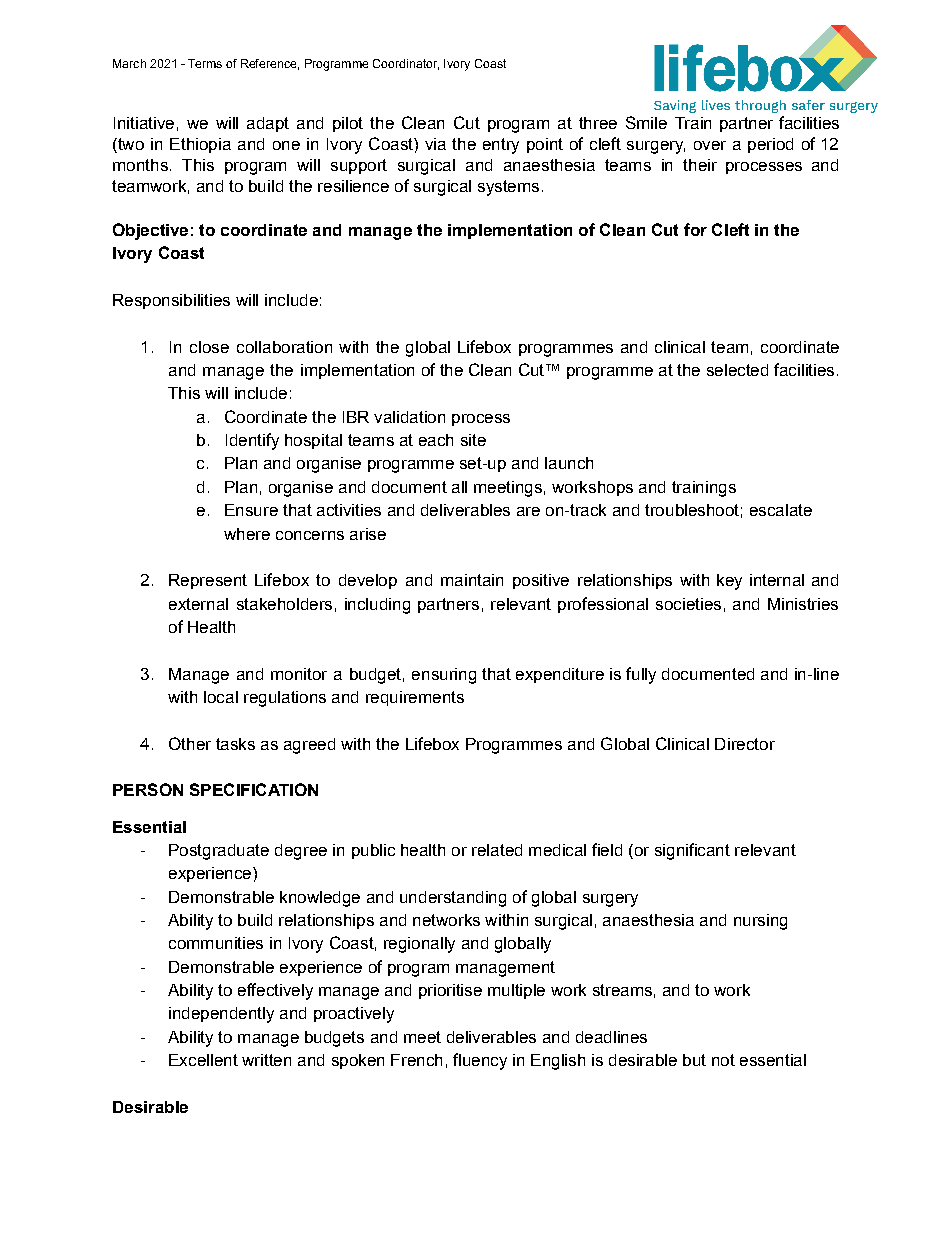  What do you see at coordinates (480, 1061) in the screenshot?
I see `fluency` at bounding box center [480, 1061].
